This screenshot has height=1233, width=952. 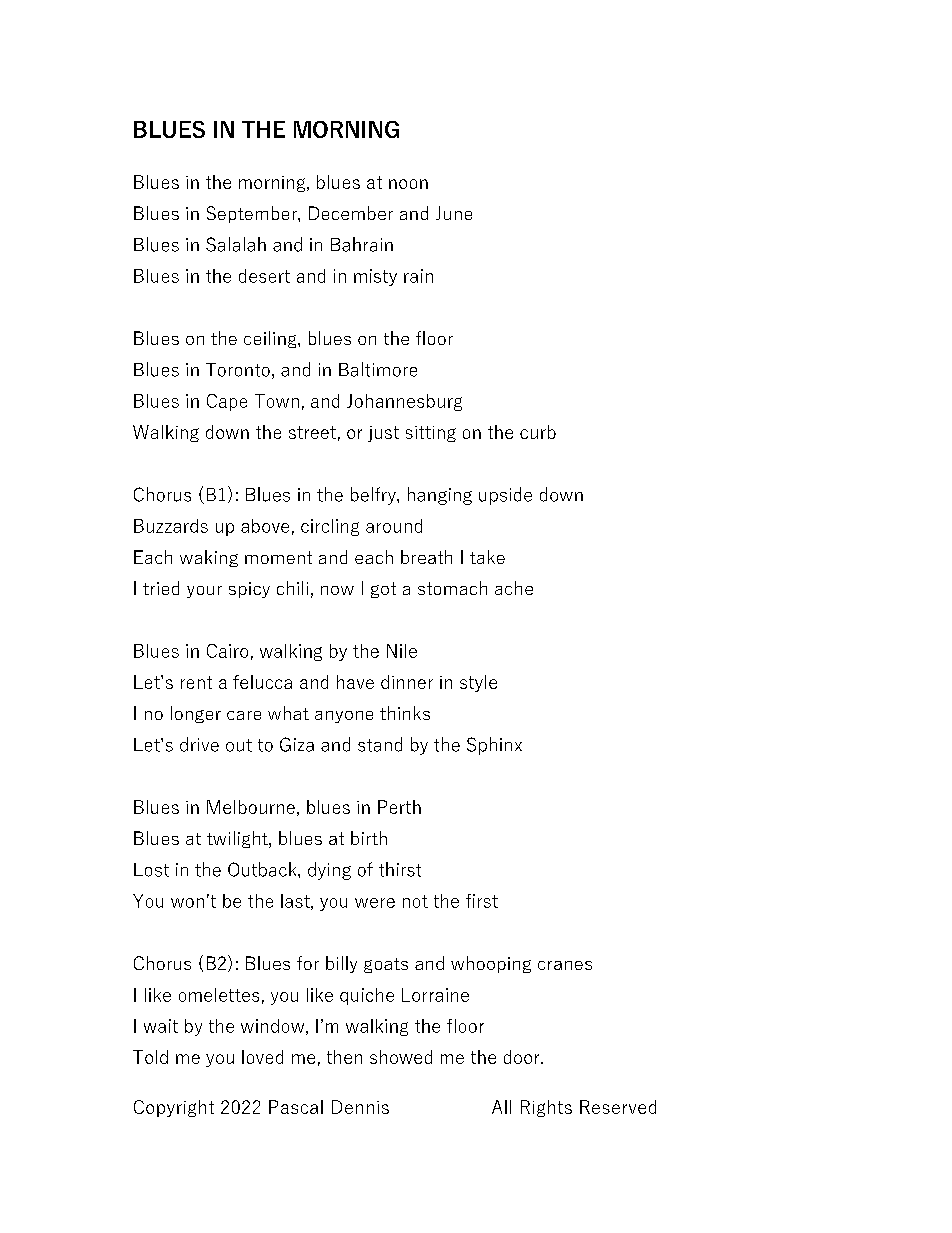 What do you see at coordinates (454, 213) in the screenshot?
I see `June` at bounding box center [454, 213].
